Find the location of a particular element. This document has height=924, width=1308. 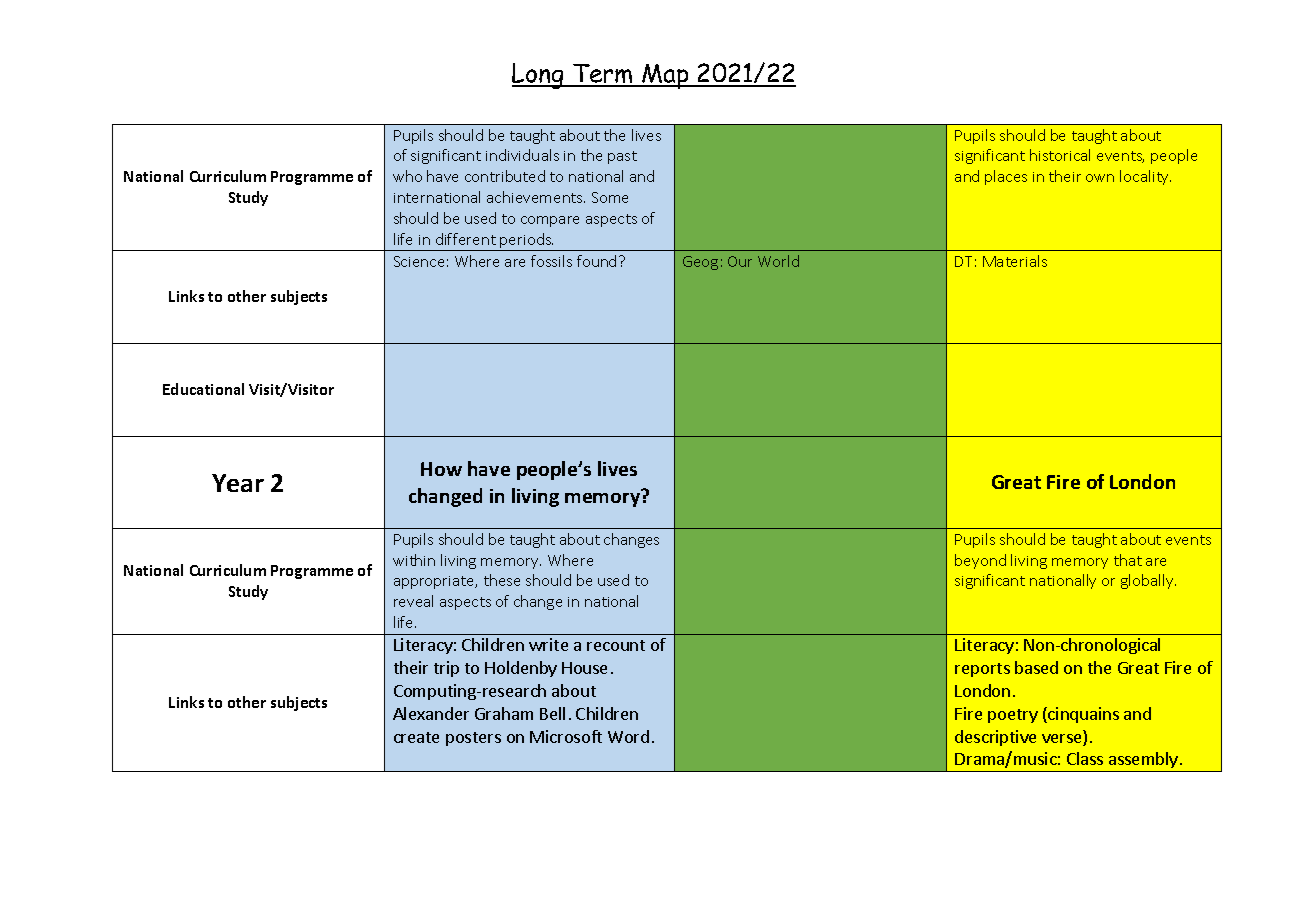

create is located at coordinates (416, 737).
